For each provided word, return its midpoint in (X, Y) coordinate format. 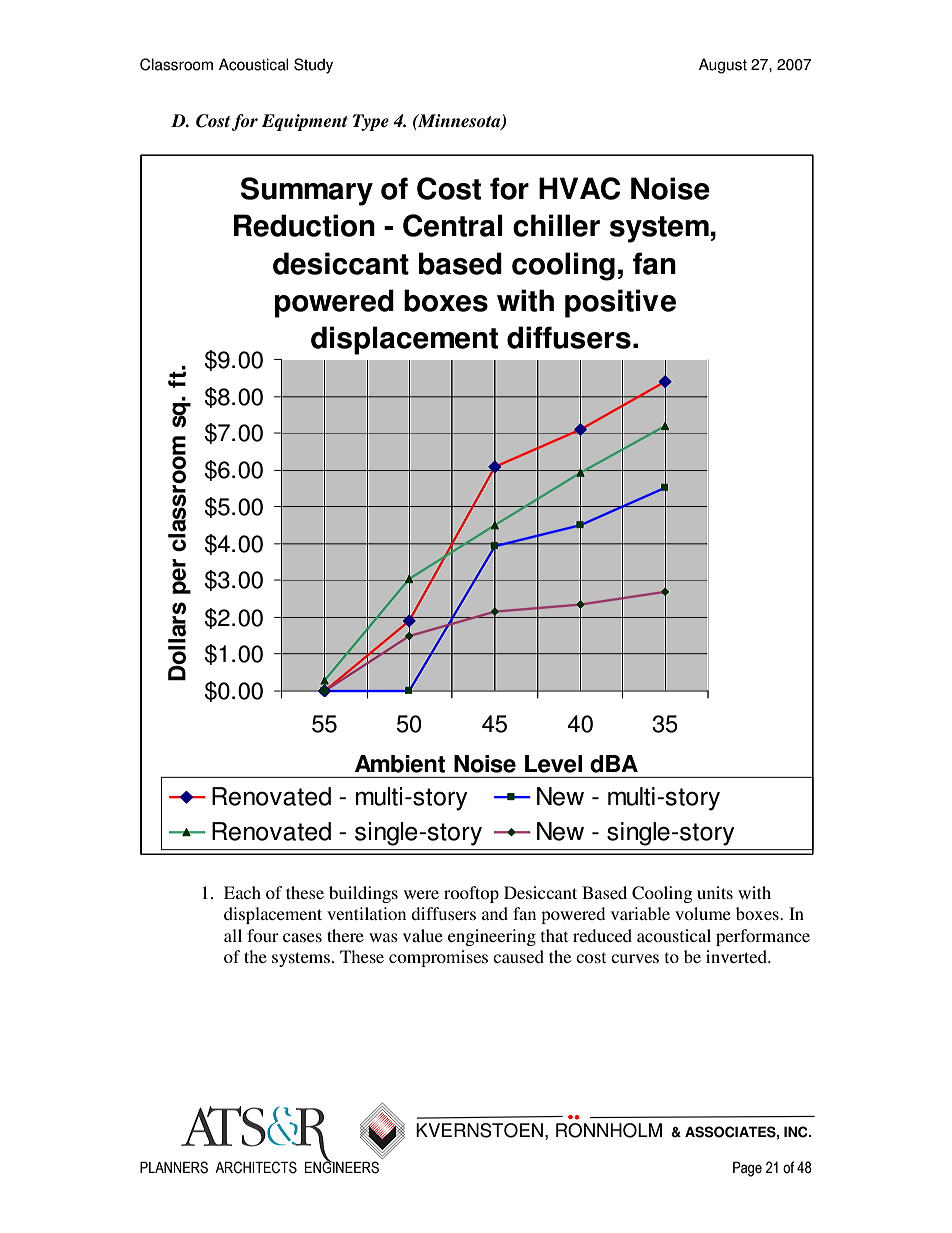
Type (371, 122)
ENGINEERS (342, 1166)
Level (553, 764)
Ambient (400, 764)
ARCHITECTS (256, 1167)
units (715, 892)
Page (747, 1169)
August (723, 66)
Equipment (305, 122)
